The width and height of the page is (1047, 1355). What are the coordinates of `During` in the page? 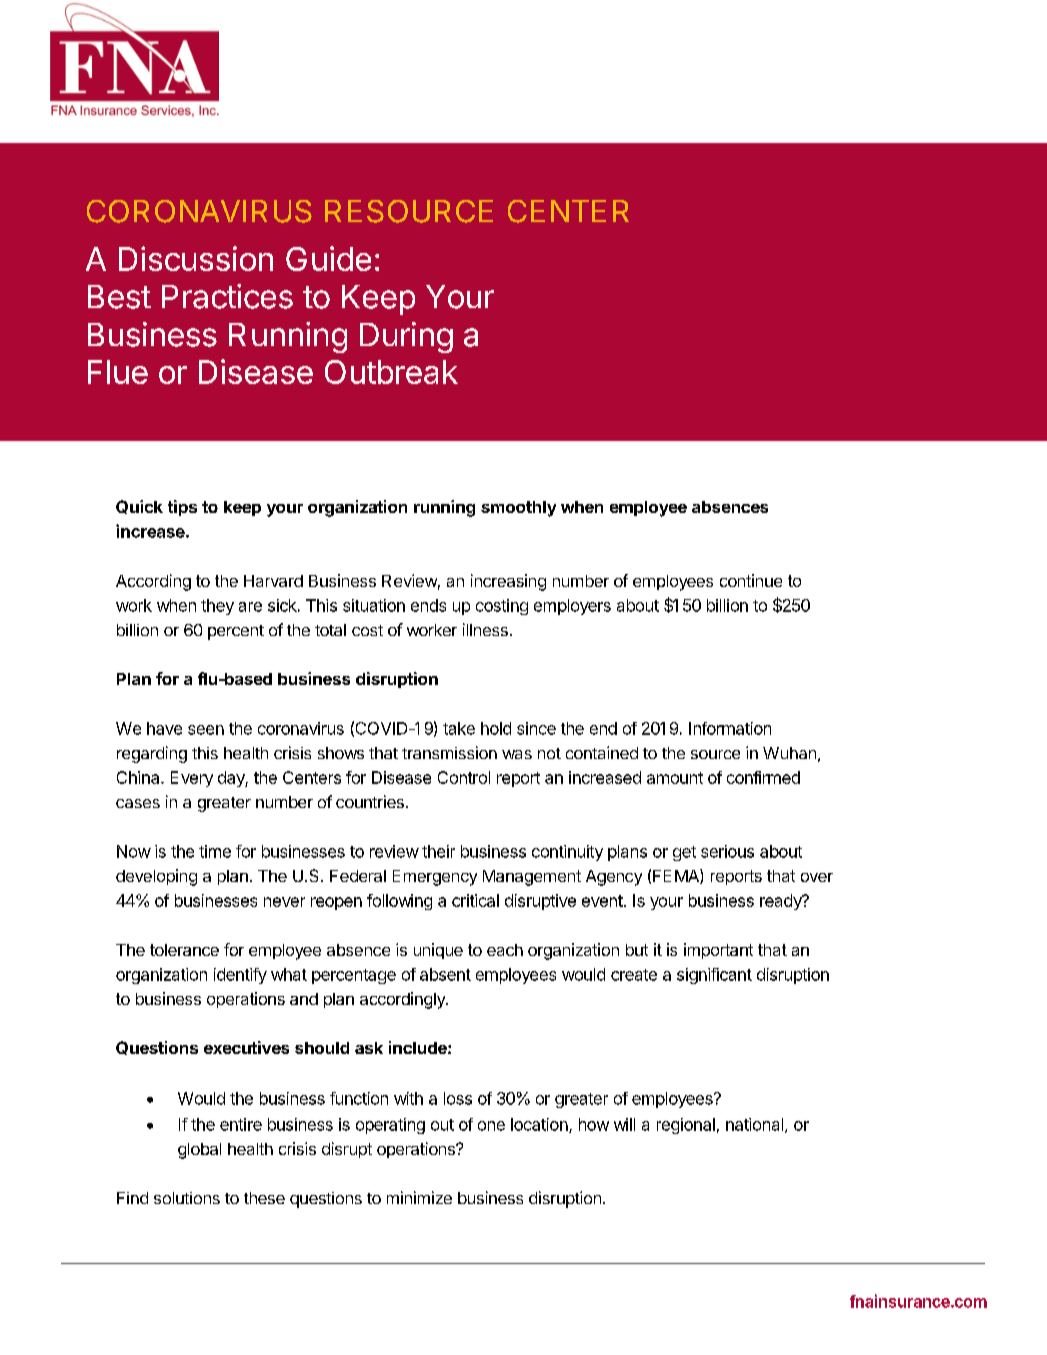 It's located at (406, 337).
